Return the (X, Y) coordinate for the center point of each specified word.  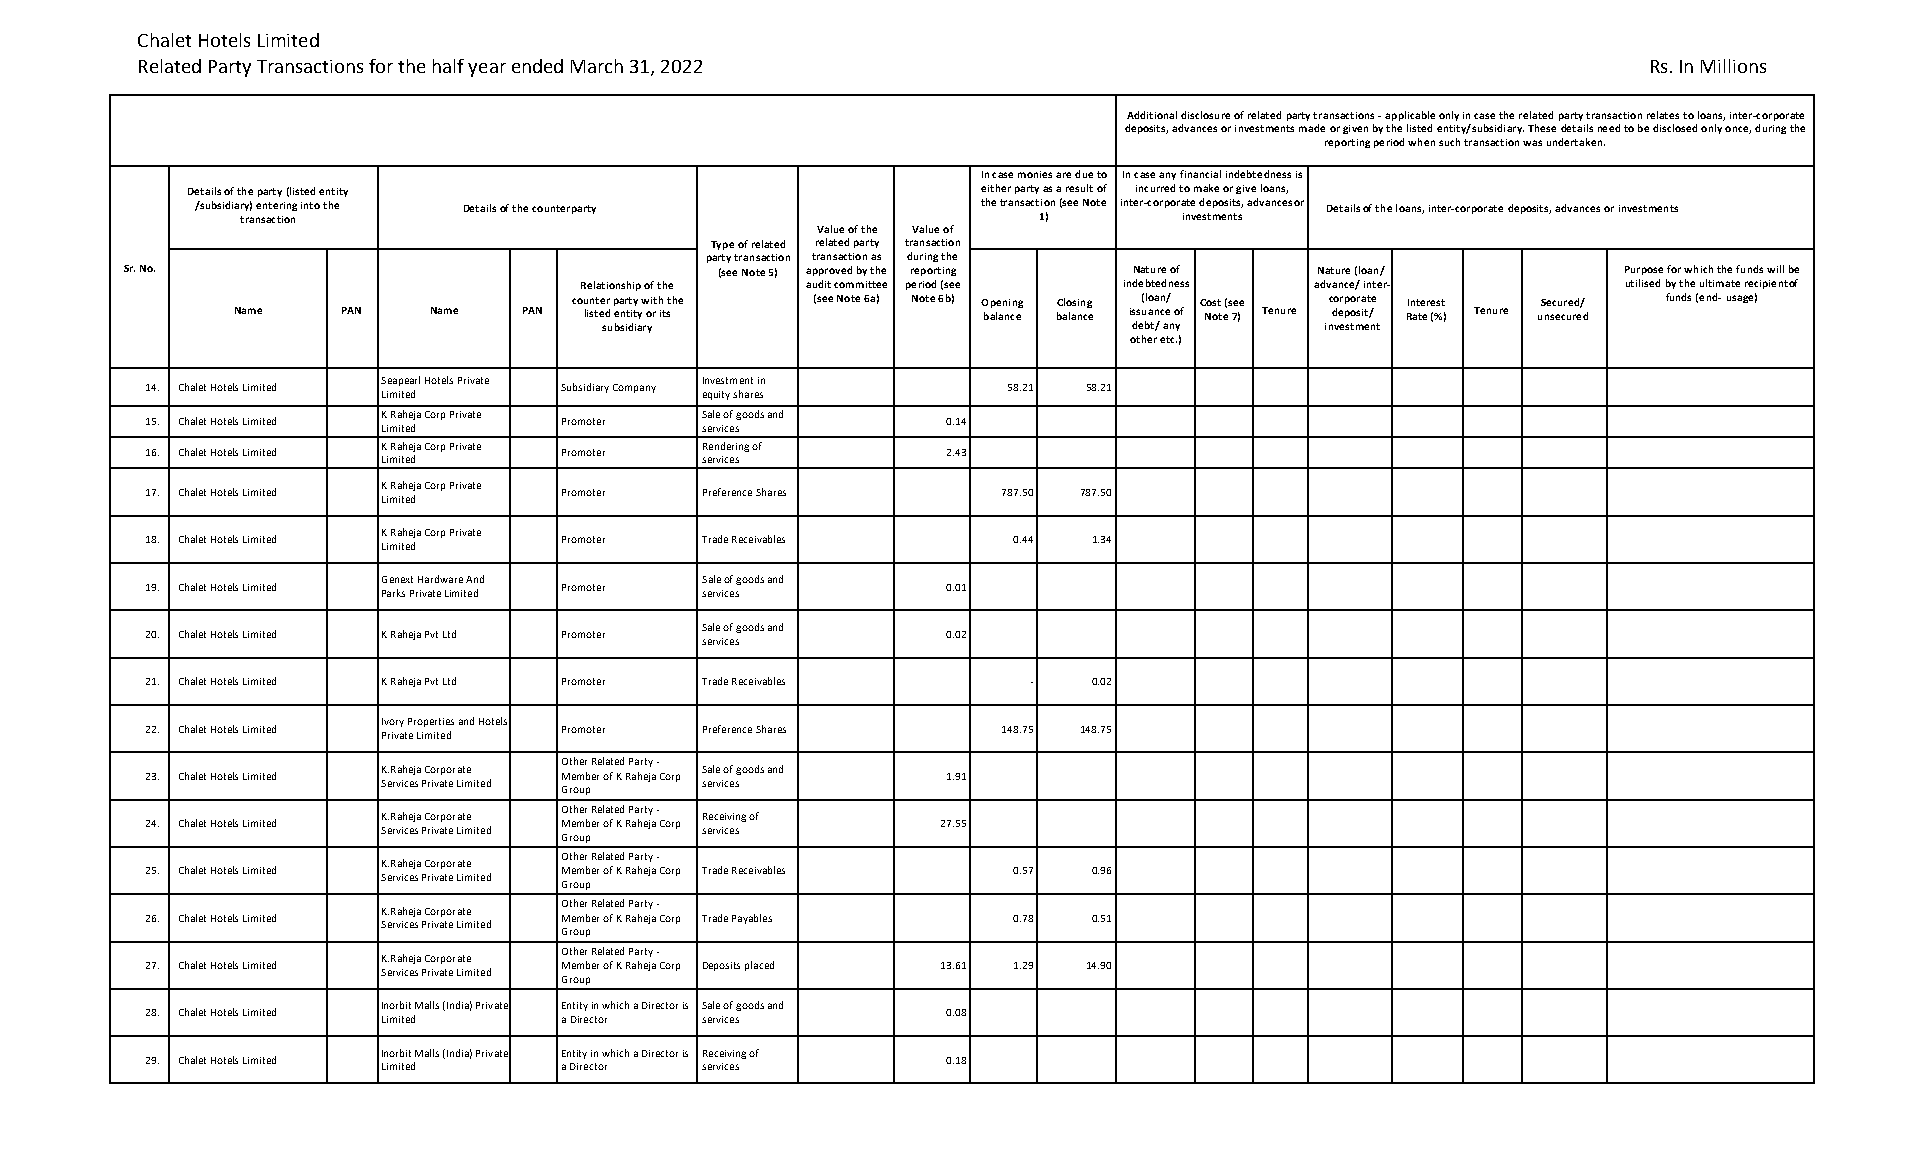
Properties (431, 722)
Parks (393, 593)
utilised (1643, 283)
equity (716, 395)
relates (1663, 115)
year (487, 70)
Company (634, 388)
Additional (1152, 115)
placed (759, 966)
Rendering (726, 447)
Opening (1002, 303)
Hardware (440, 579)
